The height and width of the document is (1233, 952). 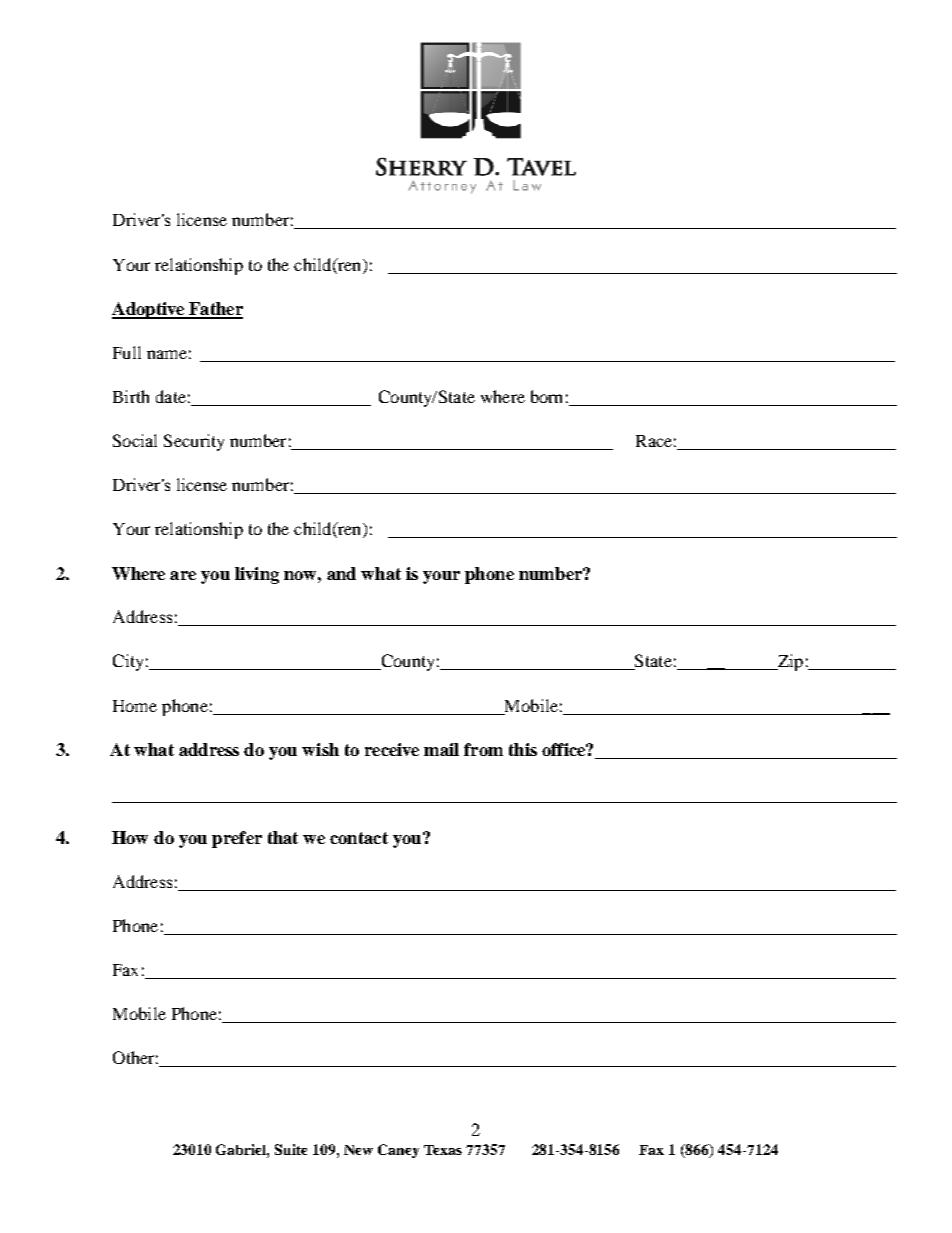 What do you see at coordinates (215, 310) in the document?
I see `Father` at bounding box center [215, 310].
